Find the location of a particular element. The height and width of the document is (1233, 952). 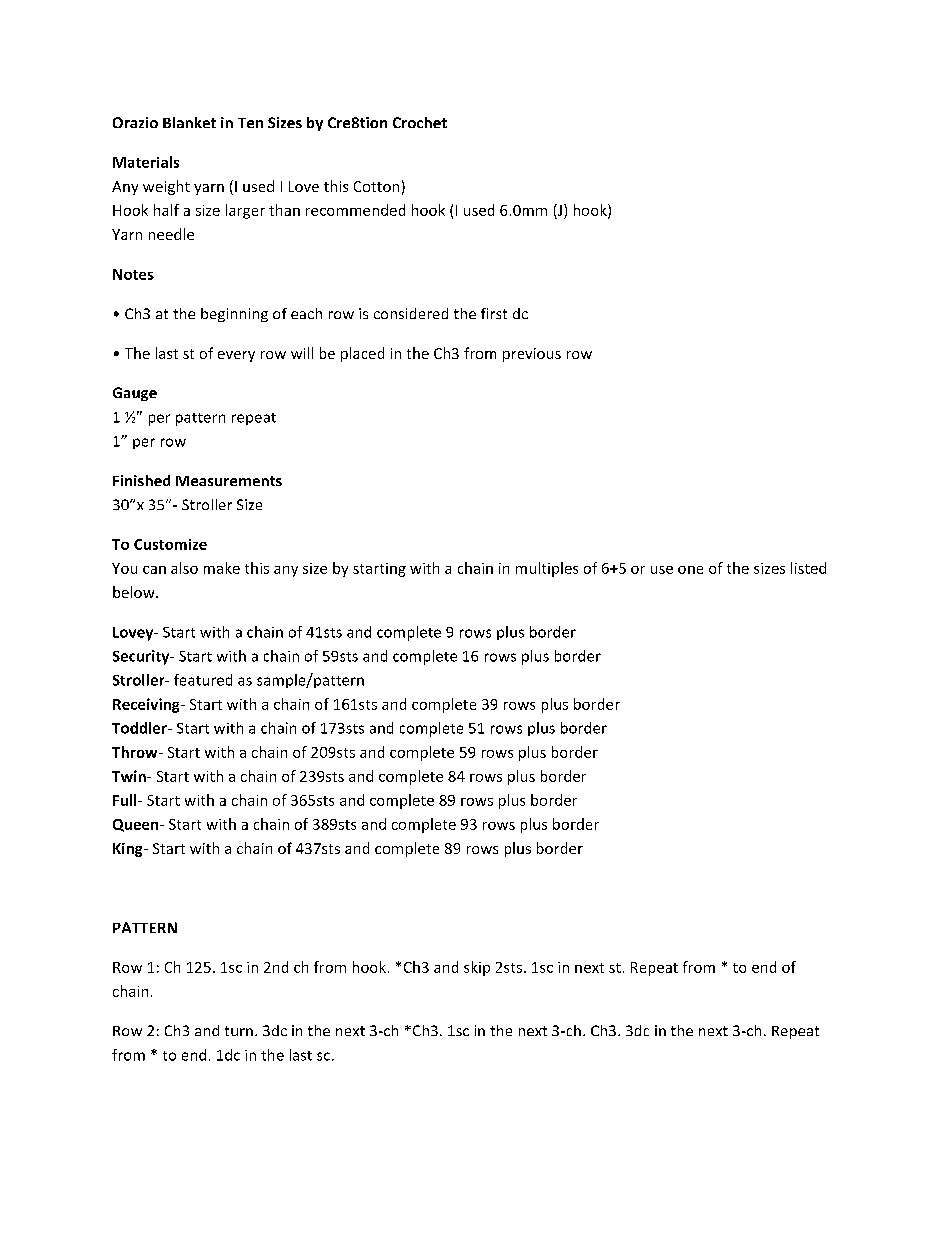

Blanket is located at coordinates (189, 122).
